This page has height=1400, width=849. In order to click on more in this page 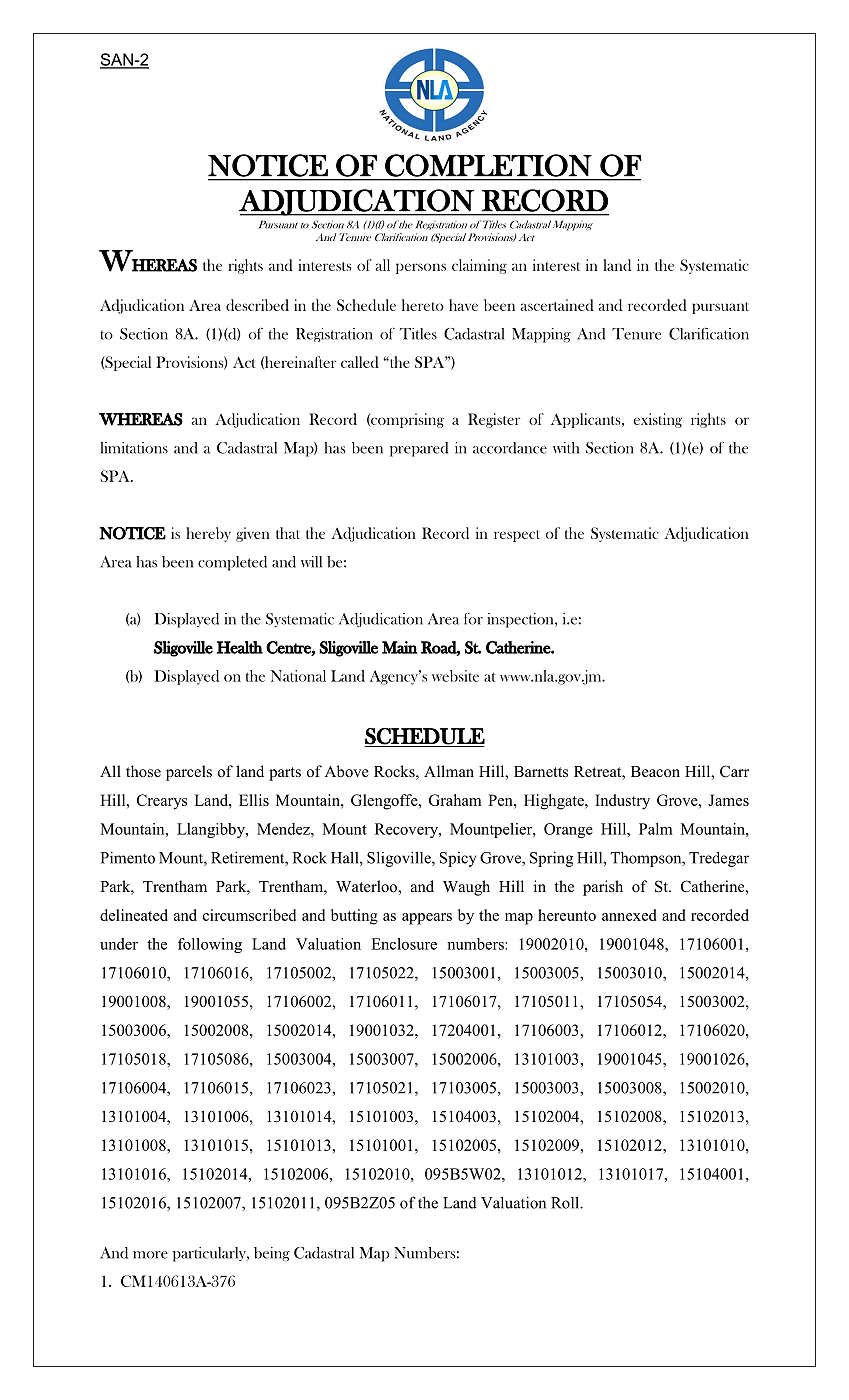, I will do `click(150, 1255)`.
